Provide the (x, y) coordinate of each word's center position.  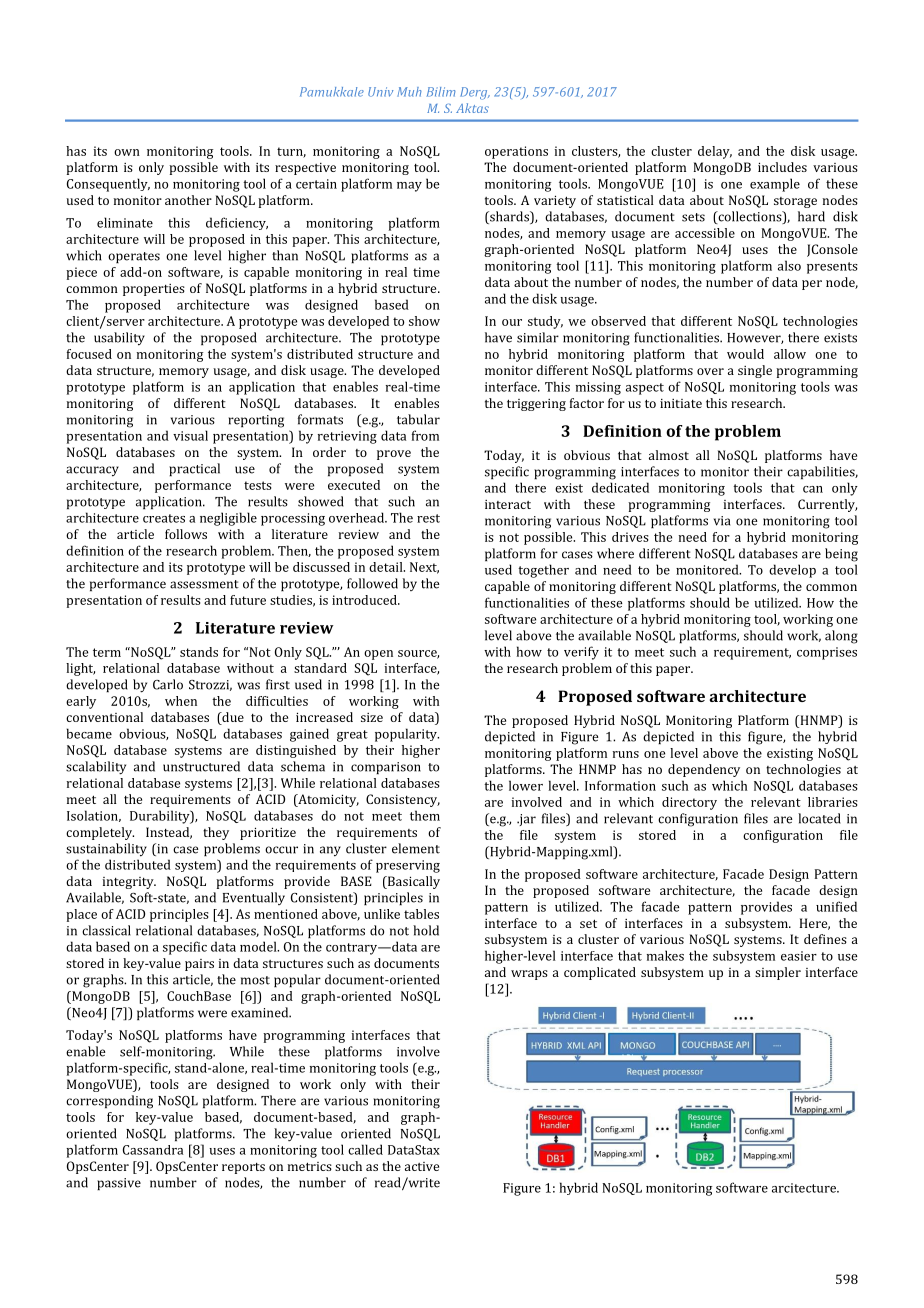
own (127, 152)
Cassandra (153, 1150)
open (378, 655)
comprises (827, 653)
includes (782, 167)
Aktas (472, 108)
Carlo (168, 684)
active (422, 1166)
